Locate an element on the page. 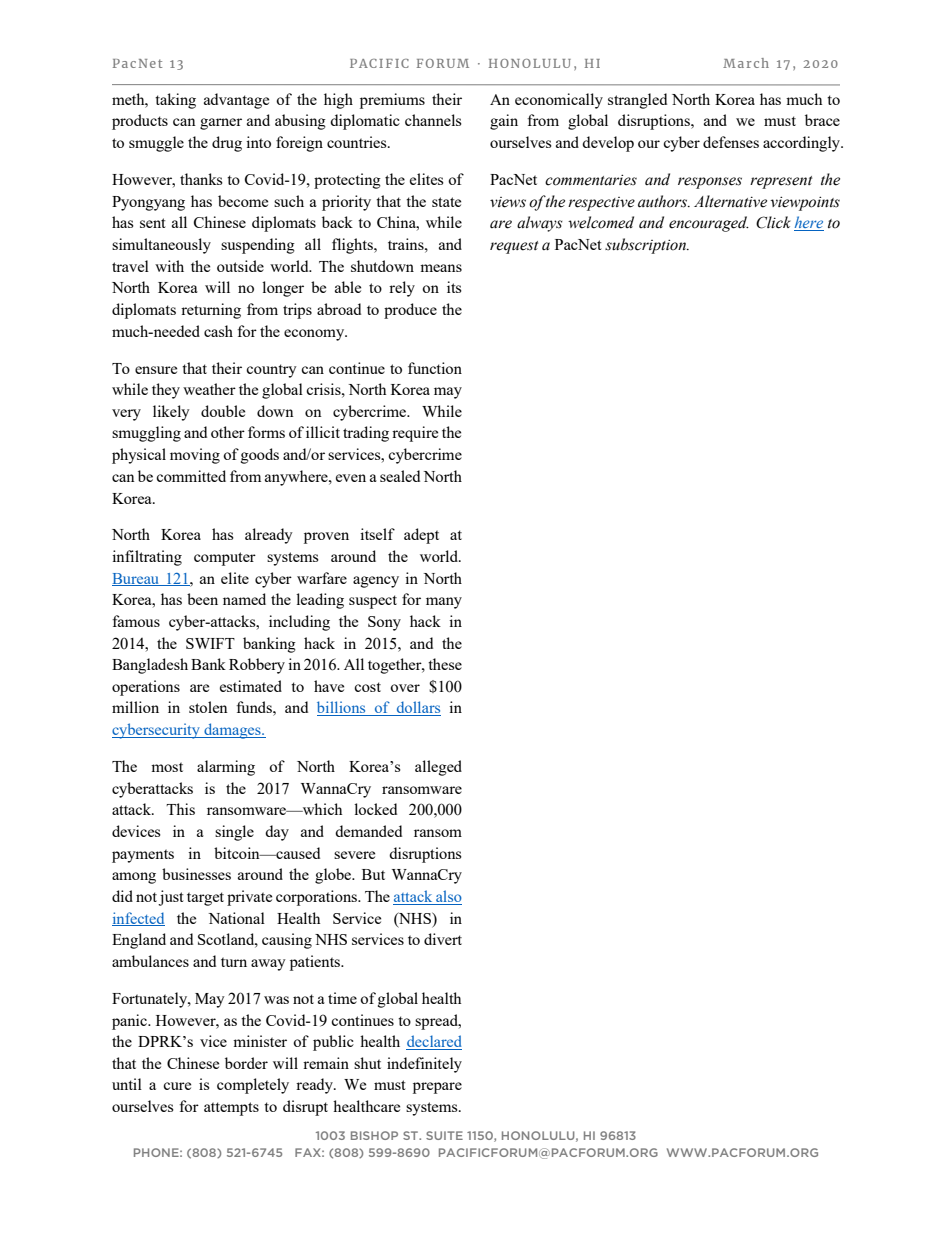 The height and width of the page is (1233, 952). alleged is located at coordinates (438, 768).
